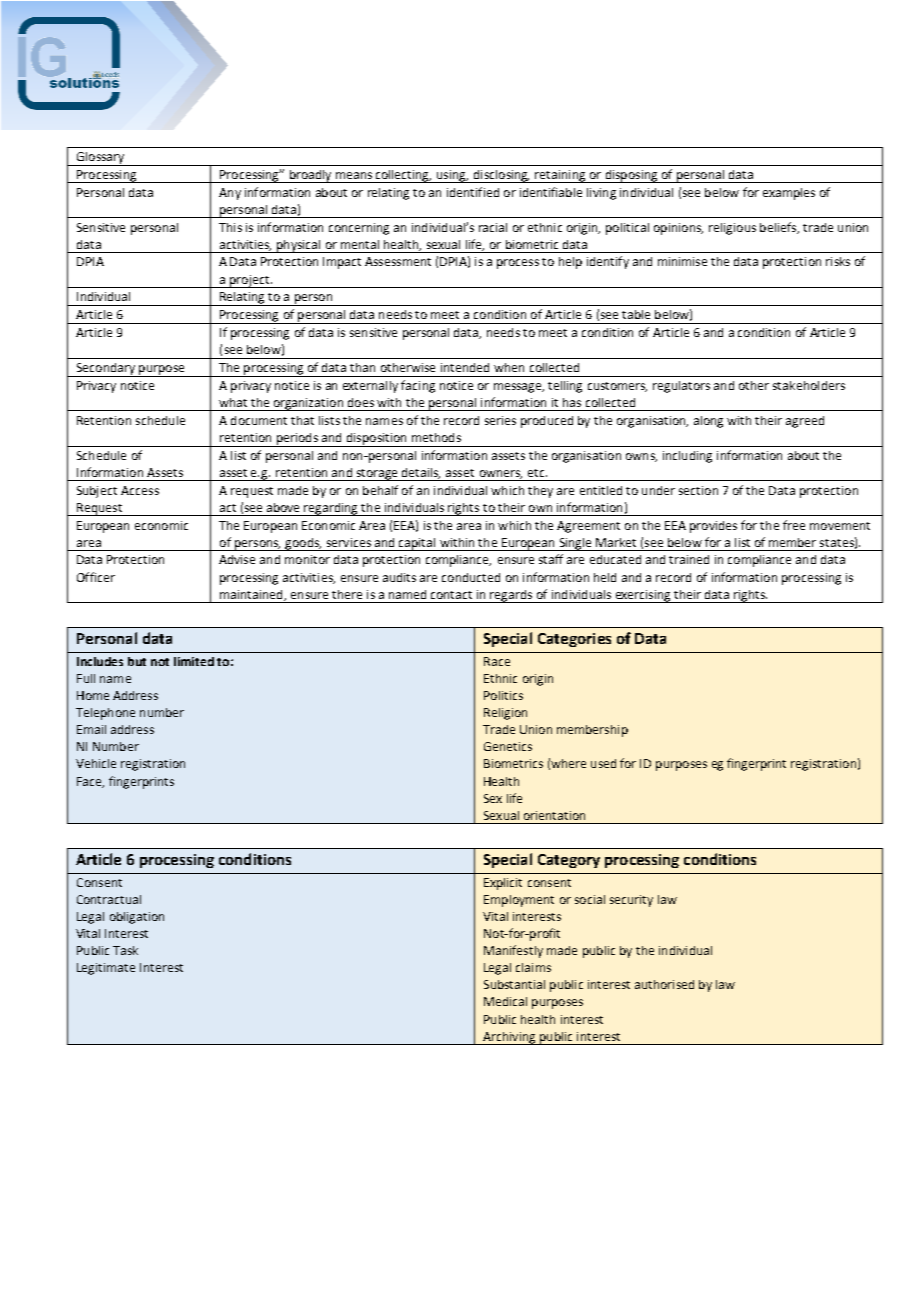 The image size is (924, 1308). I want to click on maintained, so click(252, 595).
